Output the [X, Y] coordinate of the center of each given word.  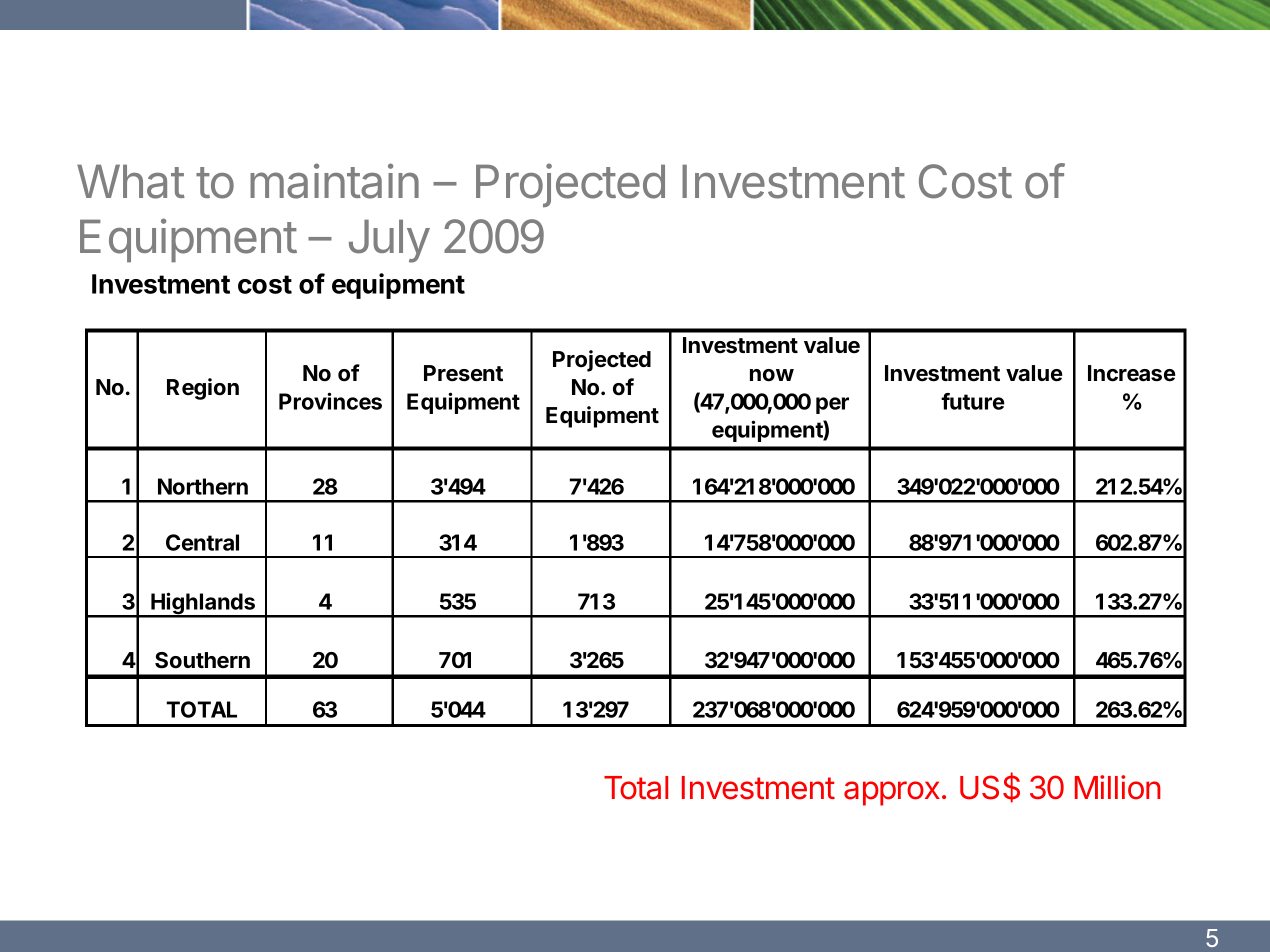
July [389, 241]
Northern [203, 486]
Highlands [203, 604]
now [772, 375]
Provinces [330, 401]
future [973, 401]
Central [202, 542]
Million [1118, 787]
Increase [1132, 373]
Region [203, 389]
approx [892, 793]
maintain [334, 181]
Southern [202, 660]
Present [463, 373]
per [832, 405]
